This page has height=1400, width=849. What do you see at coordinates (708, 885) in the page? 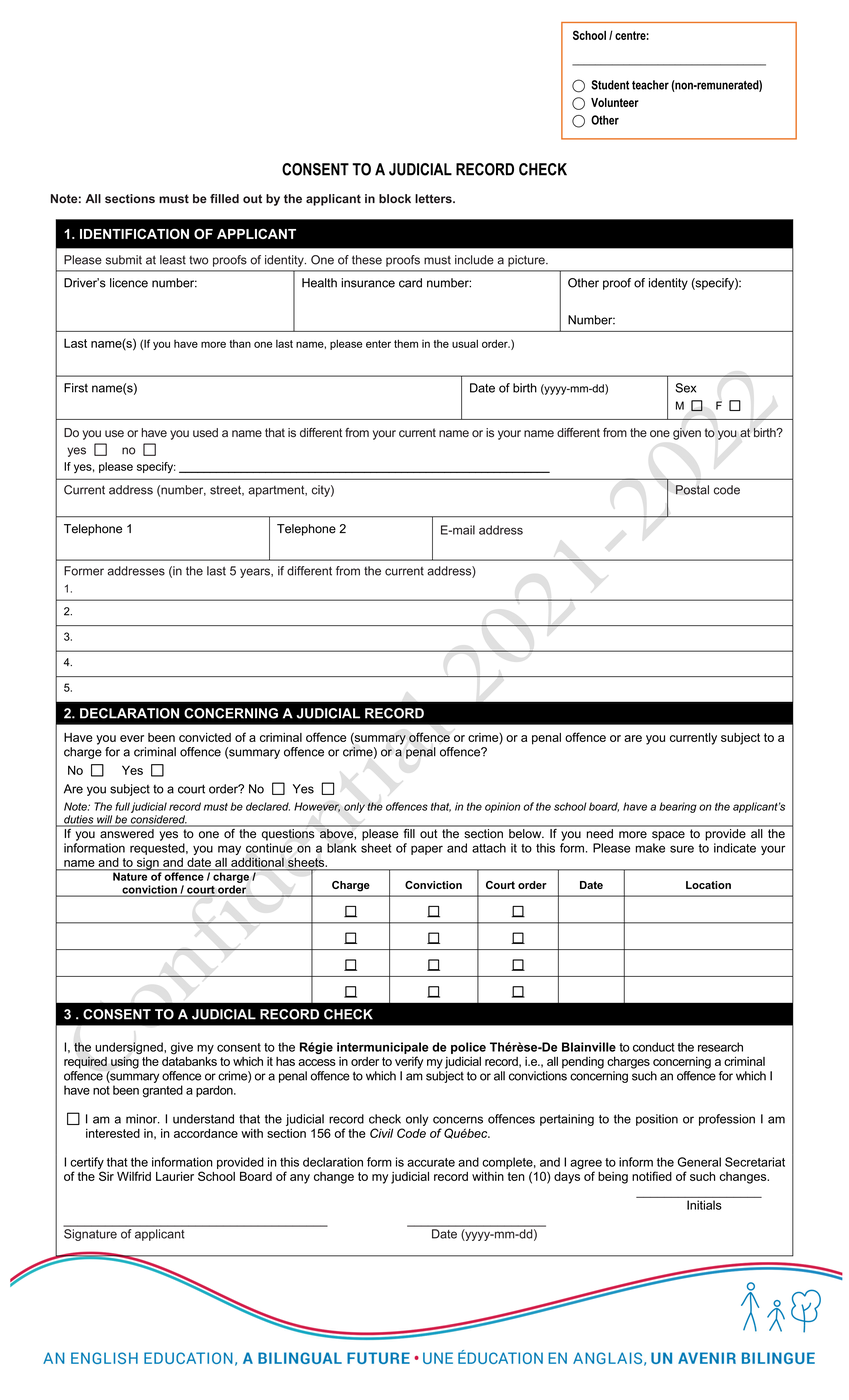
I see `Location` at bounding box center [708, 885].
